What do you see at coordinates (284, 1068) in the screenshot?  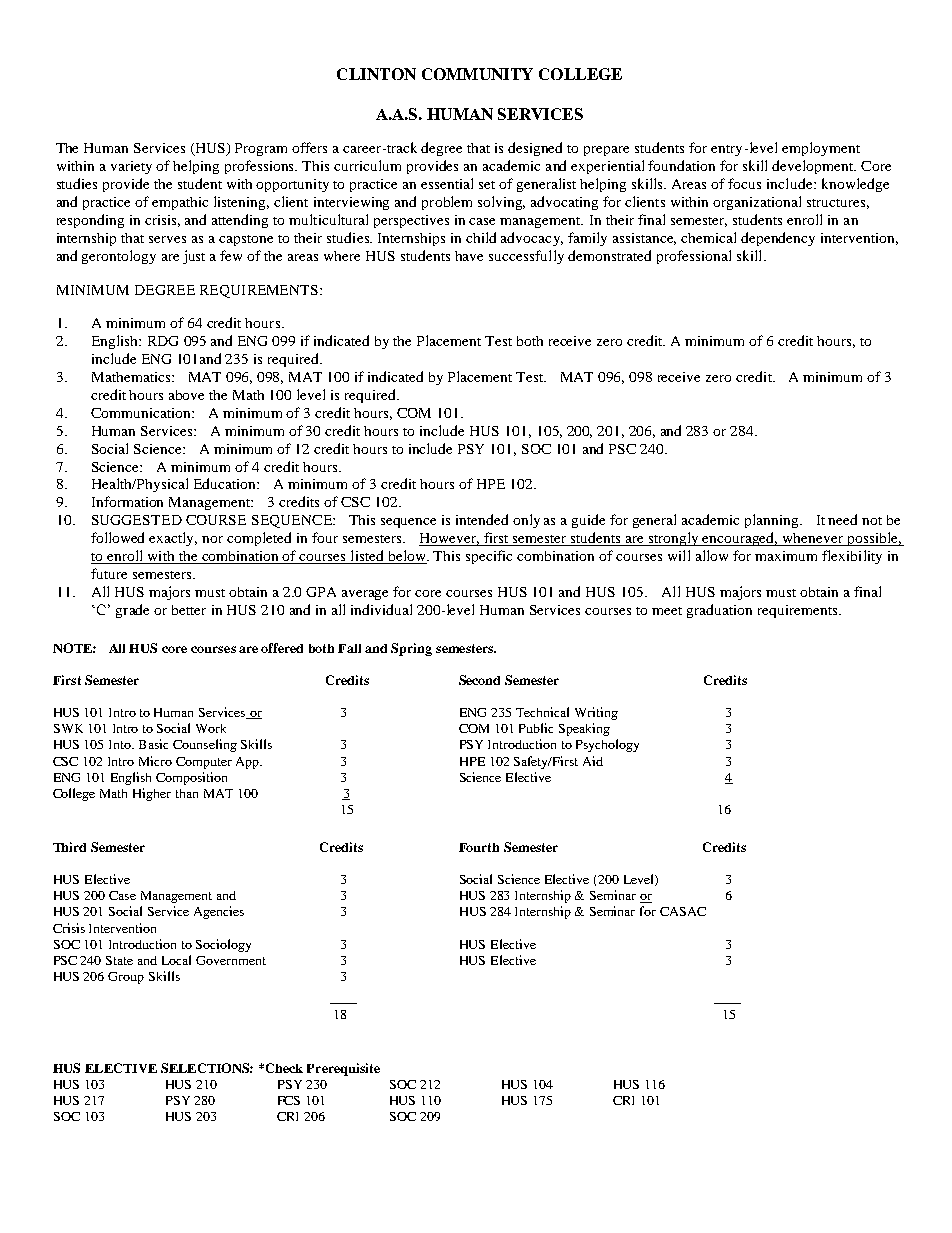 I see `Check` at bounding box center [284, 1068].
